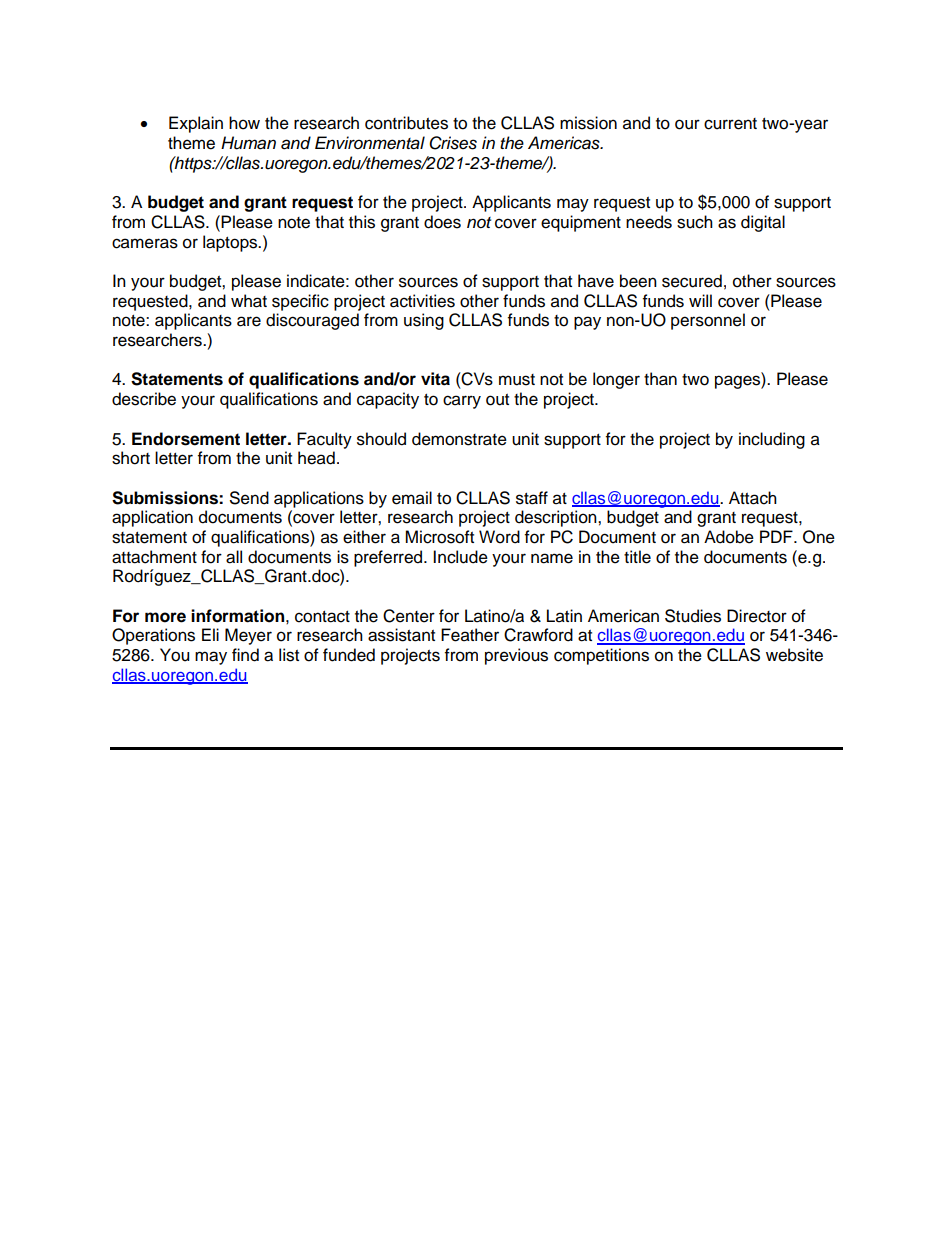 The height and width of the screenshot is (1233, 952). Describe the element at coordinates (144, 399) in the screenshot. I see `describe` at that location.
